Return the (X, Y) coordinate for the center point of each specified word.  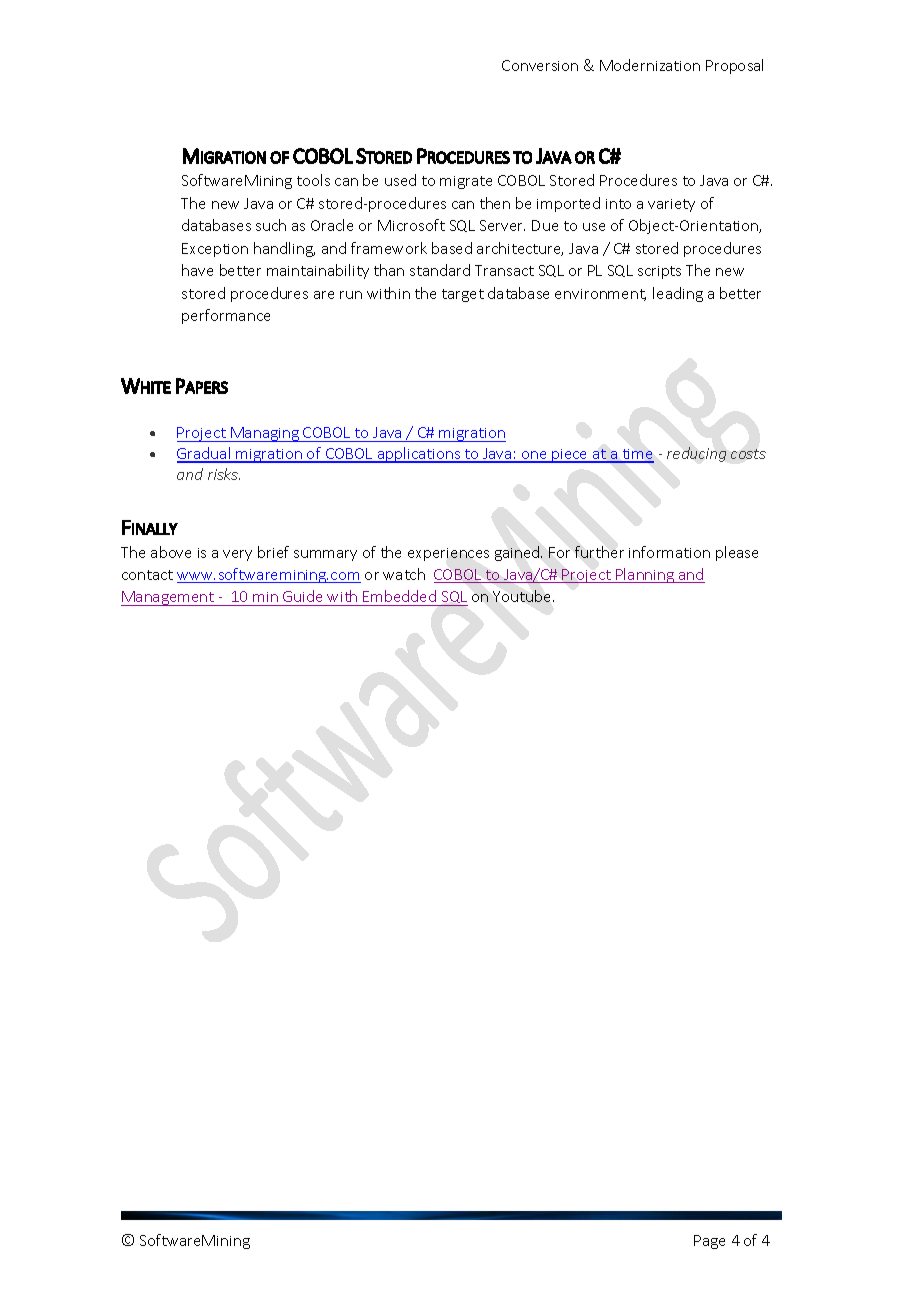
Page (709, 1242)
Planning (645, 575)
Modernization (650, 65)
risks (224, 474)
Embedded (400, 598)
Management (168, 598)
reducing (696, 454)
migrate (466, 182)
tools (313, 180)
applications (419, 455)
